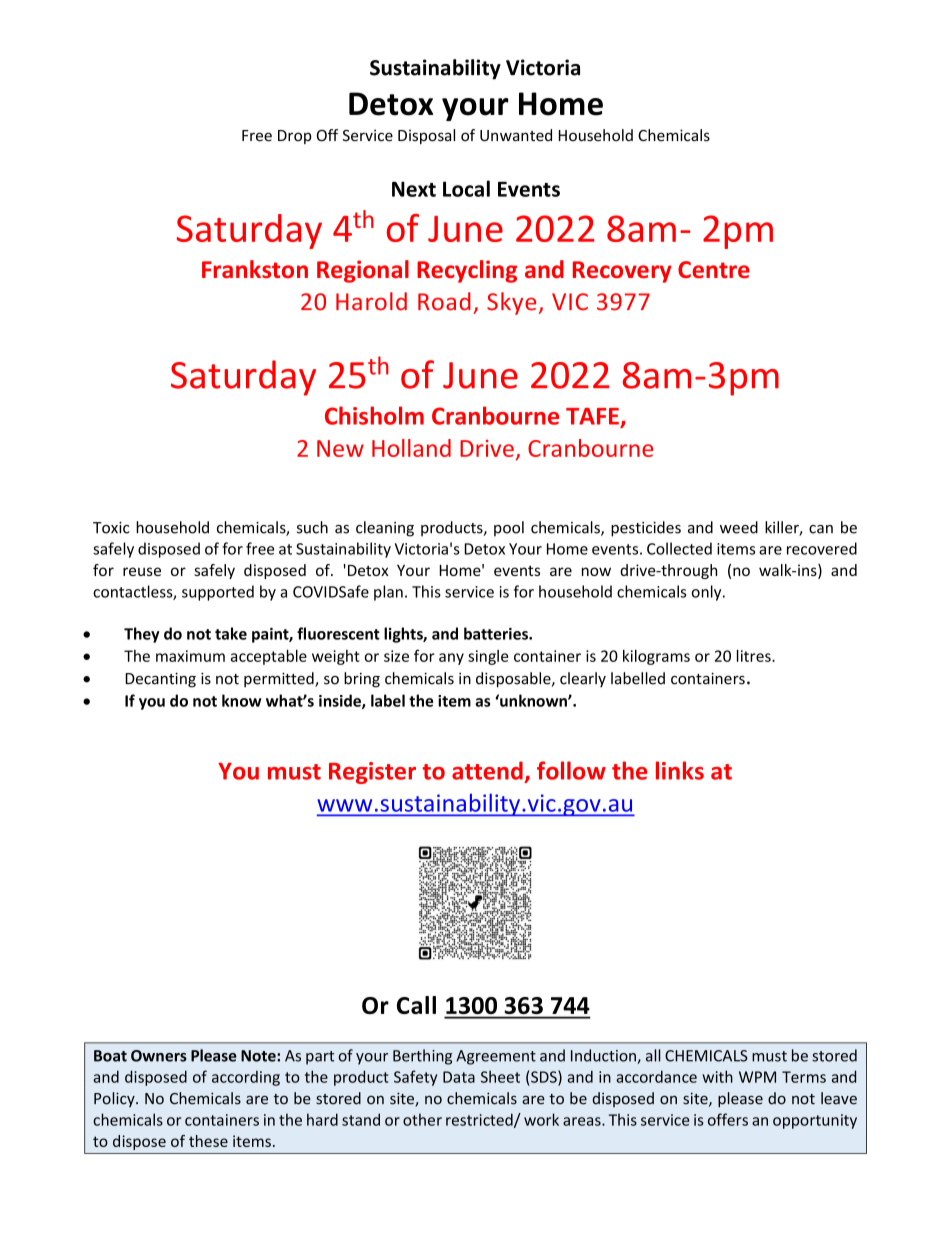 This screenshot has height=1233, width=952. What do you see at coordinates (295, 137) in the screenshot?
I see `Drop` at bounding box center [295, 137].
